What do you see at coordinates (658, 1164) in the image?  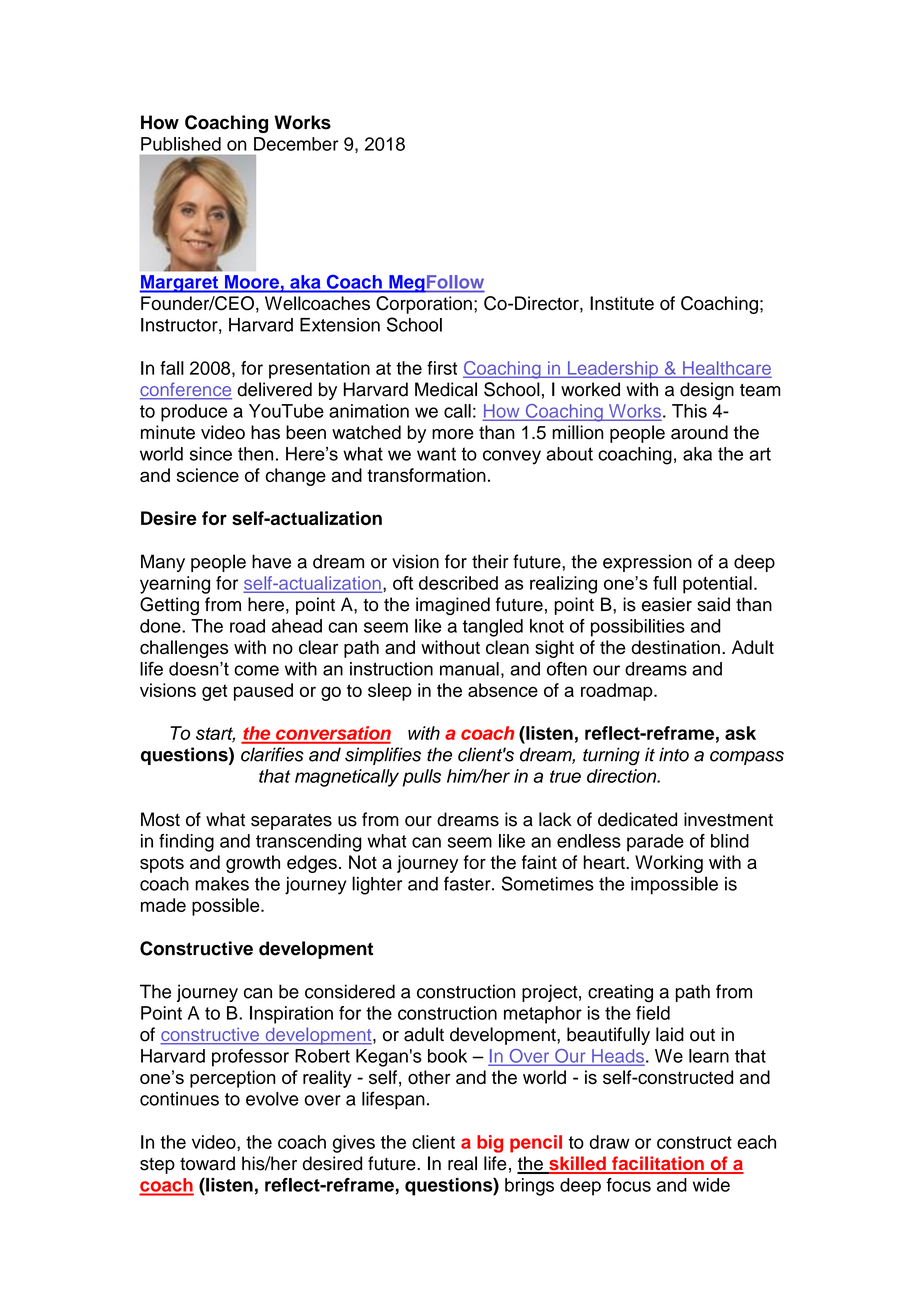 I see `facilitation` at bounding box center [658, 1164].
